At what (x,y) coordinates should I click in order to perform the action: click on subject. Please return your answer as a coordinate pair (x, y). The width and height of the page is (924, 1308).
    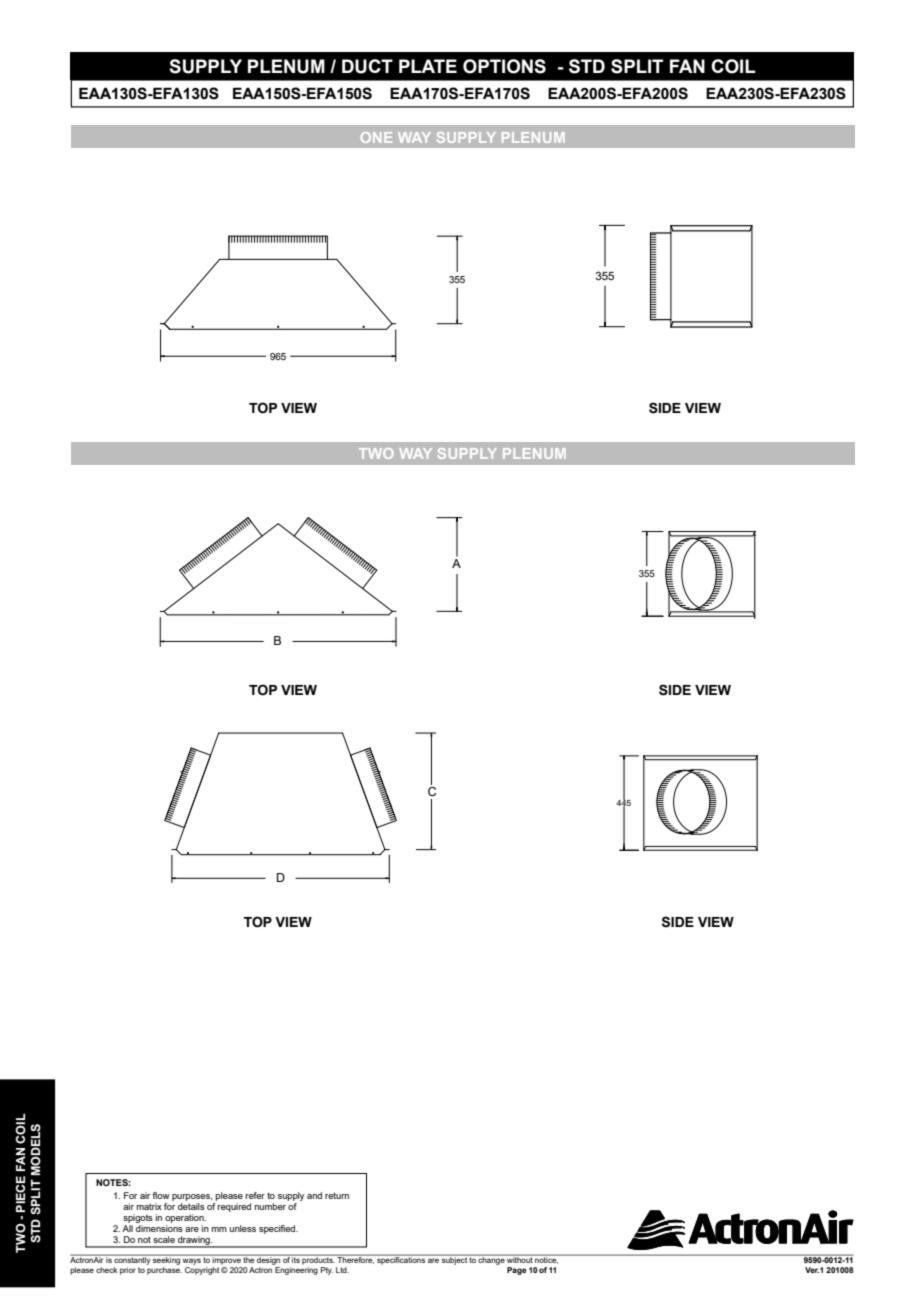
    Looking at the image, I should click on (454, 1260).
